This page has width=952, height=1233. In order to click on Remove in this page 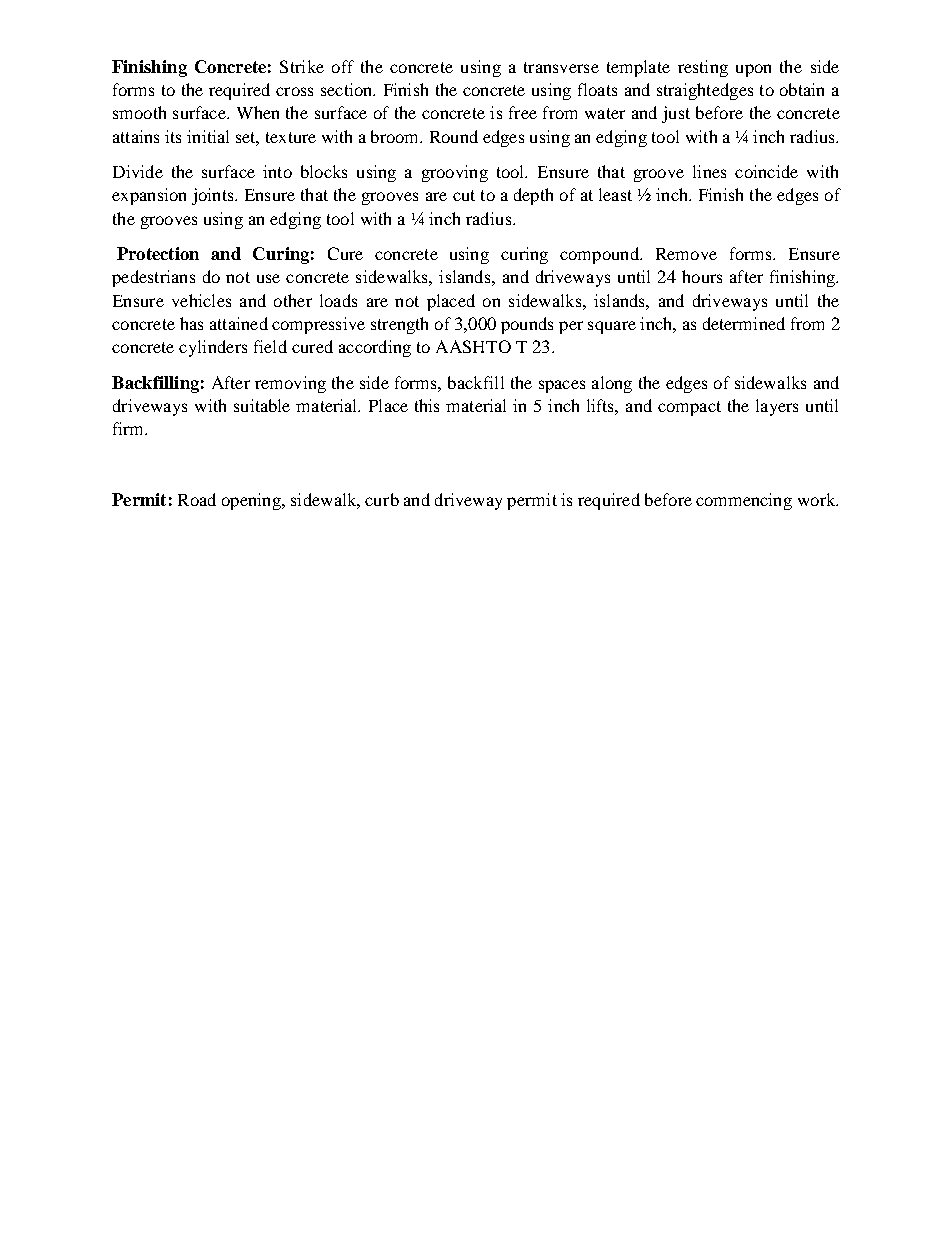, I will do `click(686, 254)`.
